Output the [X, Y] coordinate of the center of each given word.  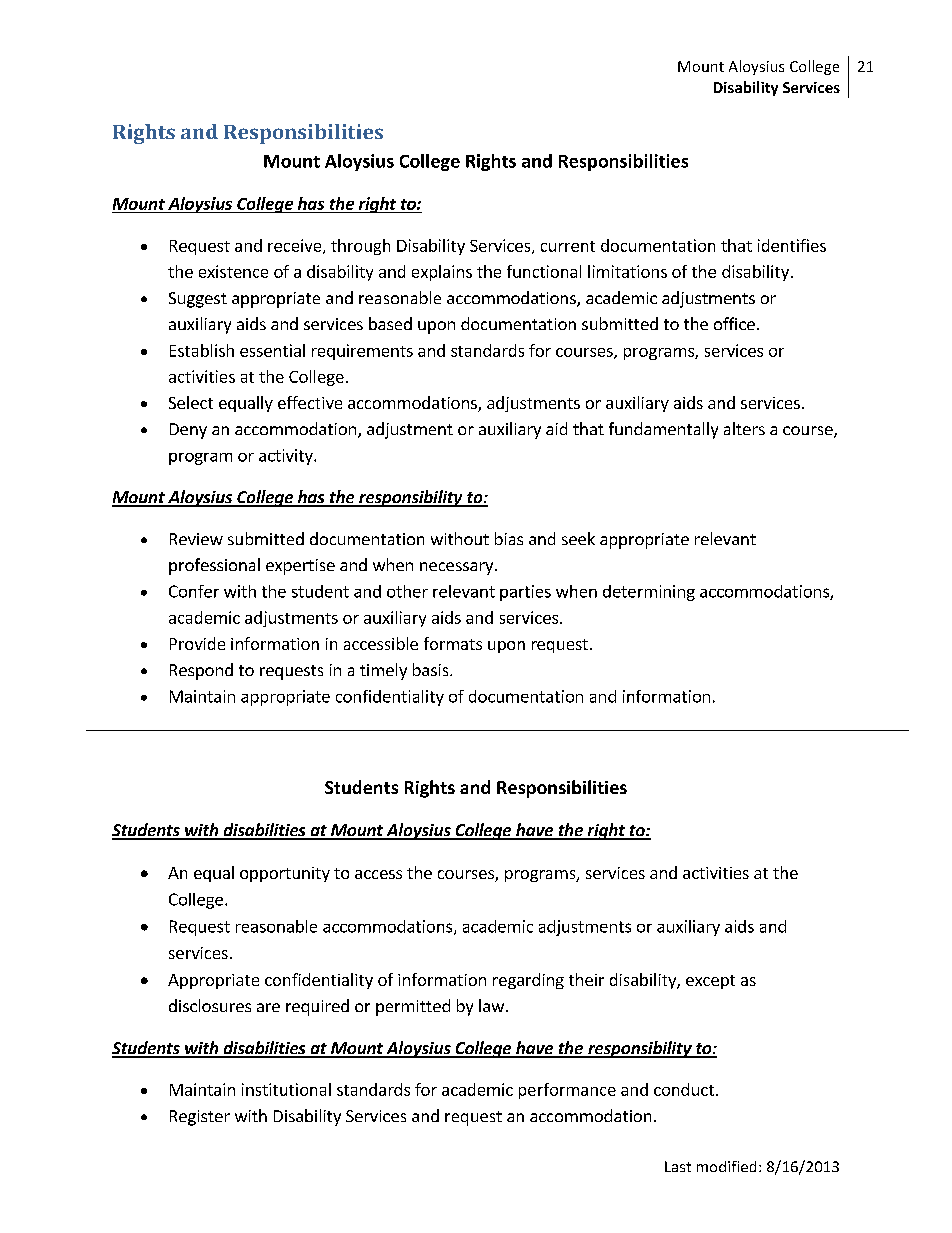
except [710, 982]
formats [453, 643]
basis [432, 669]
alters [744, 428]
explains [442, 273]
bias [509, 538]
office [734, 323]
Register [200, 1118]
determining [649, 593]
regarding [528, 981]
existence [233, 271]
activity [287, 457]
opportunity [285, 874]
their [586, 979]
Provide [197, 643]
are [268, 1007]
